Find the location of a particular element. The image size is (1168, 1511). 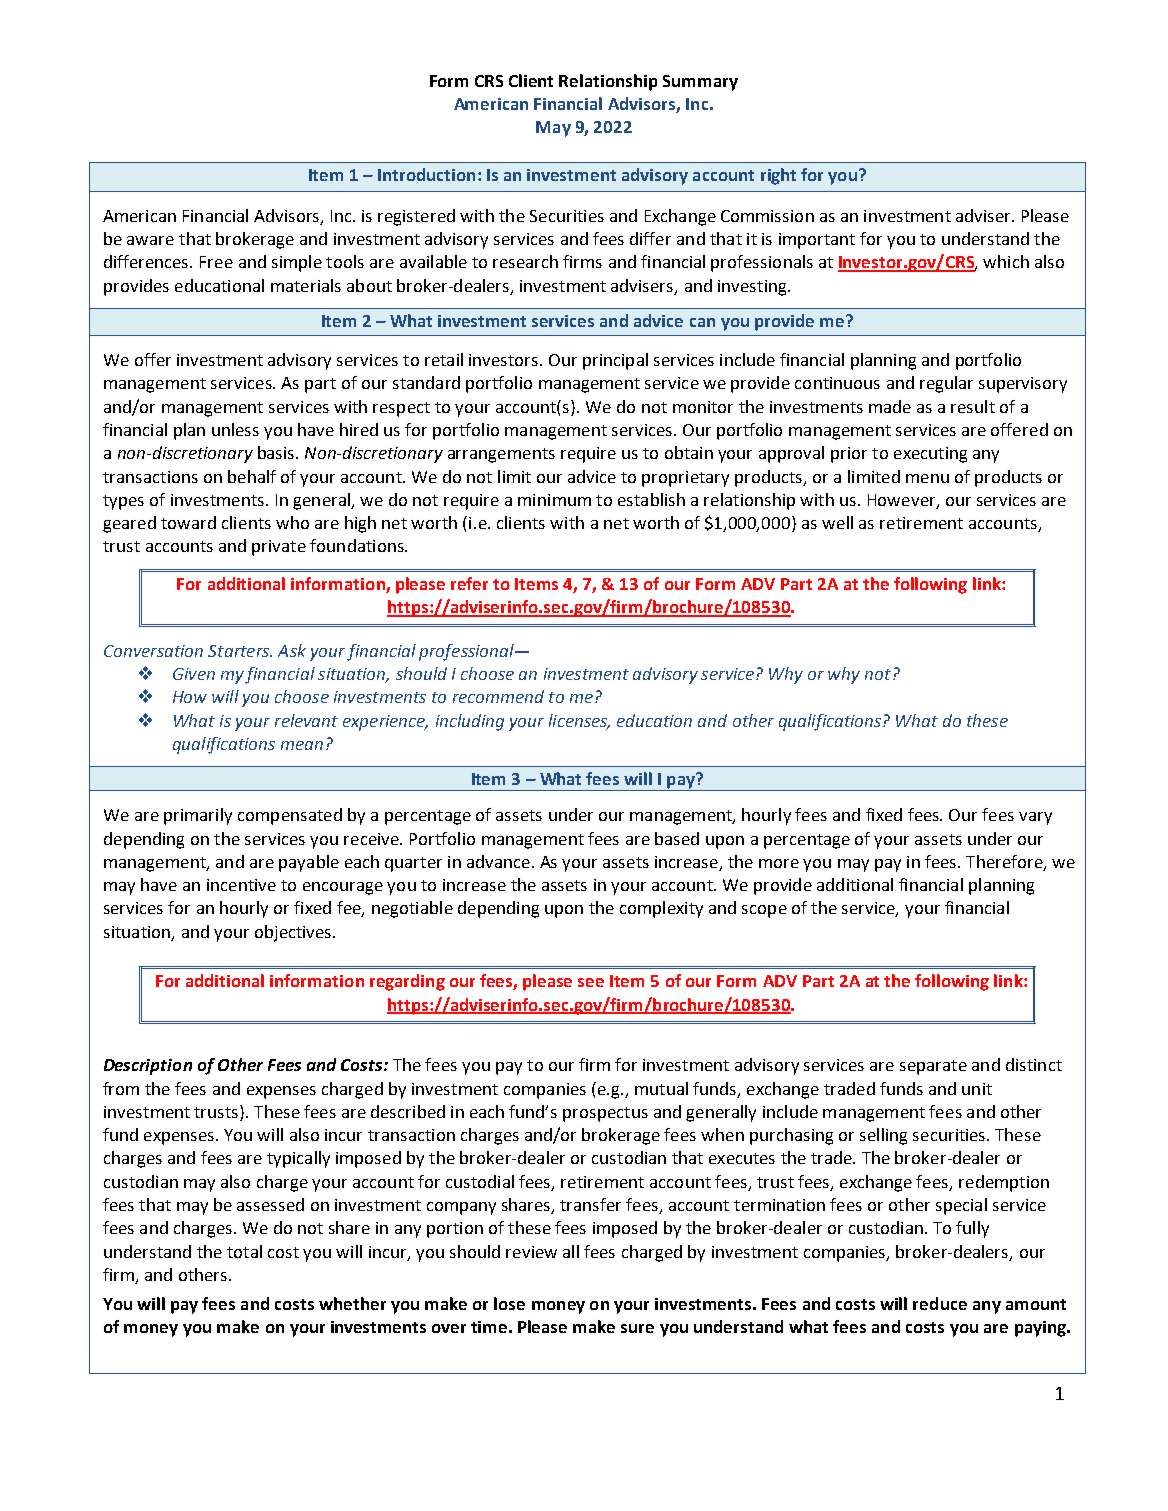

objectives is located at coordinates (294, 933).
